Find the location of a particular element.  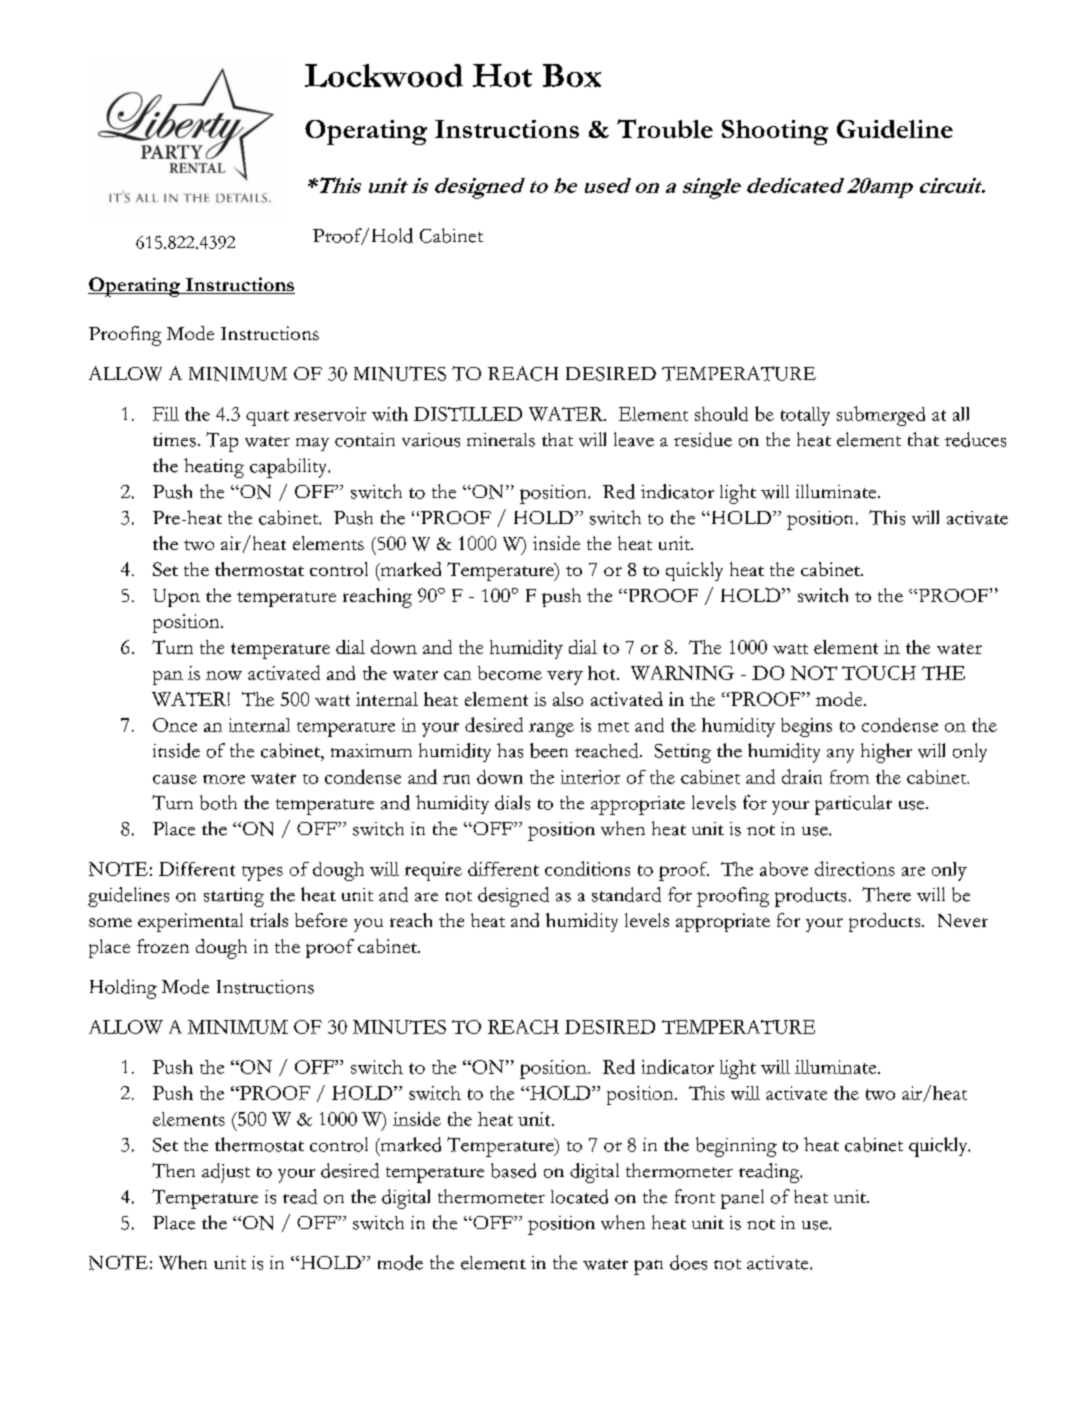

submerged is located at coordinates (881, 416).
